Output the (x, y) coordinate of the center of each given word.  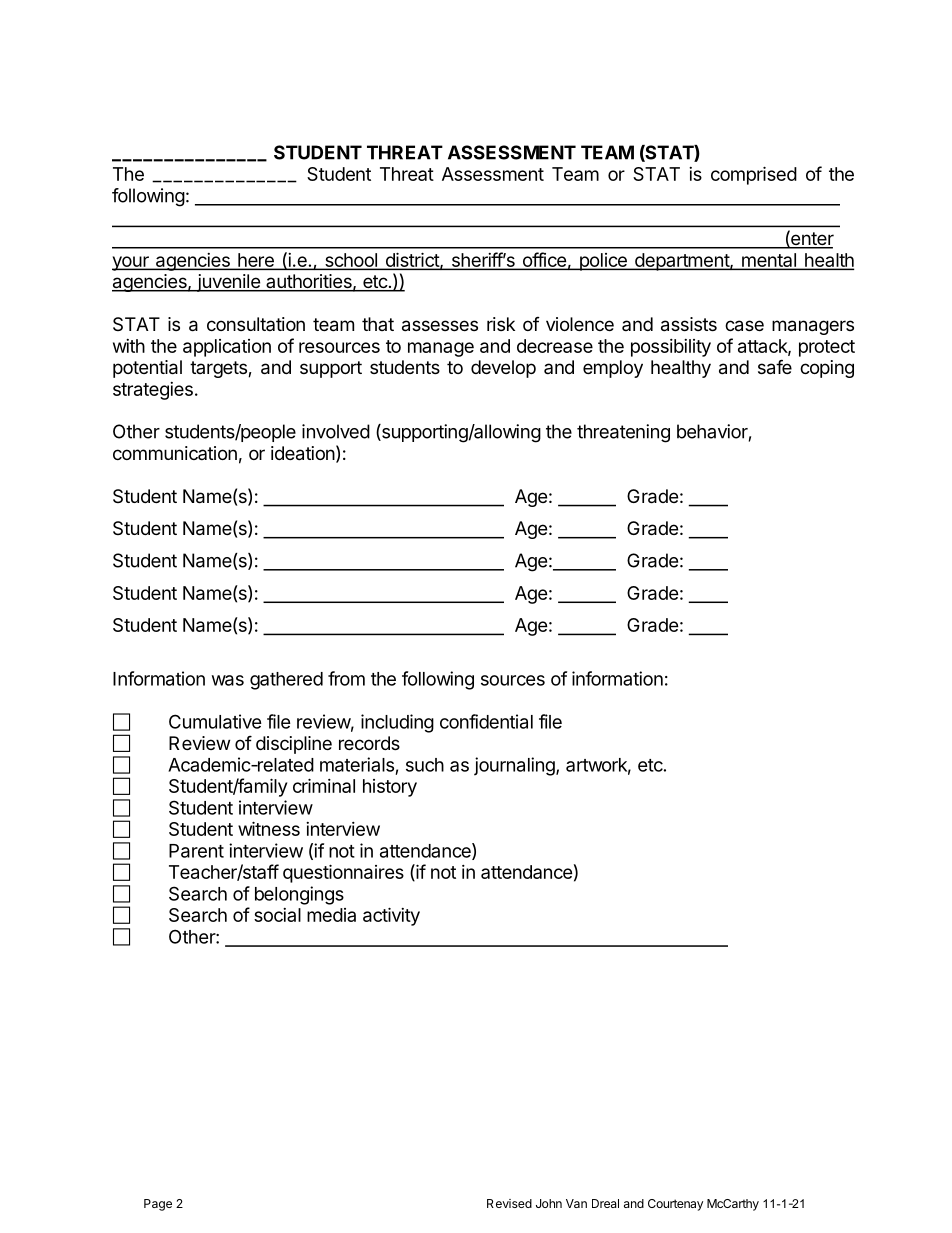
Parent (196, 851)
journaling (514, 766)
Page (158, 1205)
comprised (754, 175)
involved (336, 431)
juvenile (228, 283)
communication (175, 453)
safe (775, 367)
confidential (486, 721)
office (544, 261)
